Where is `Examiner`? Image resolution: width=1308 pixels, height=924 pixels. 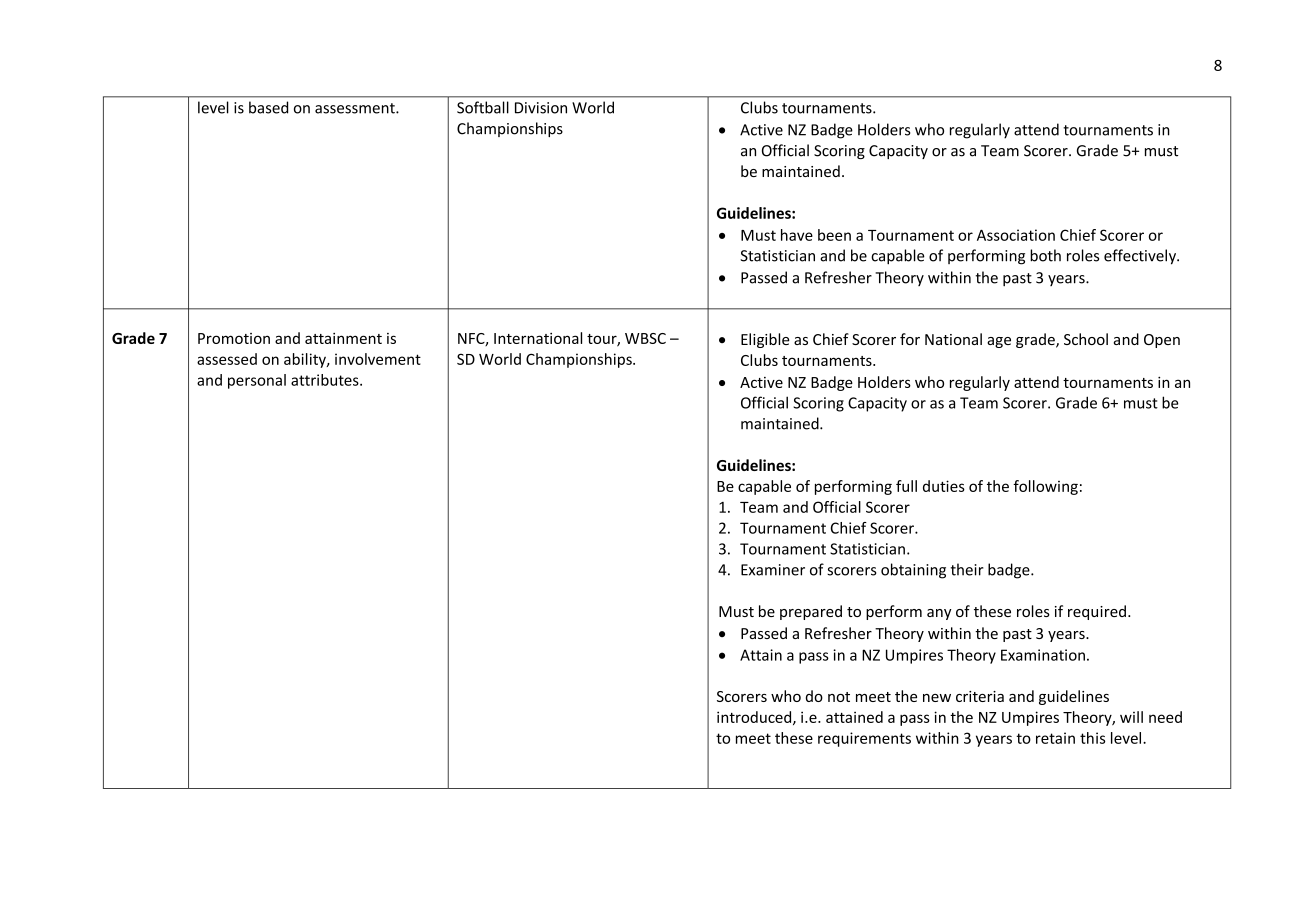
Examiner is located at coordinates (773, 570).
